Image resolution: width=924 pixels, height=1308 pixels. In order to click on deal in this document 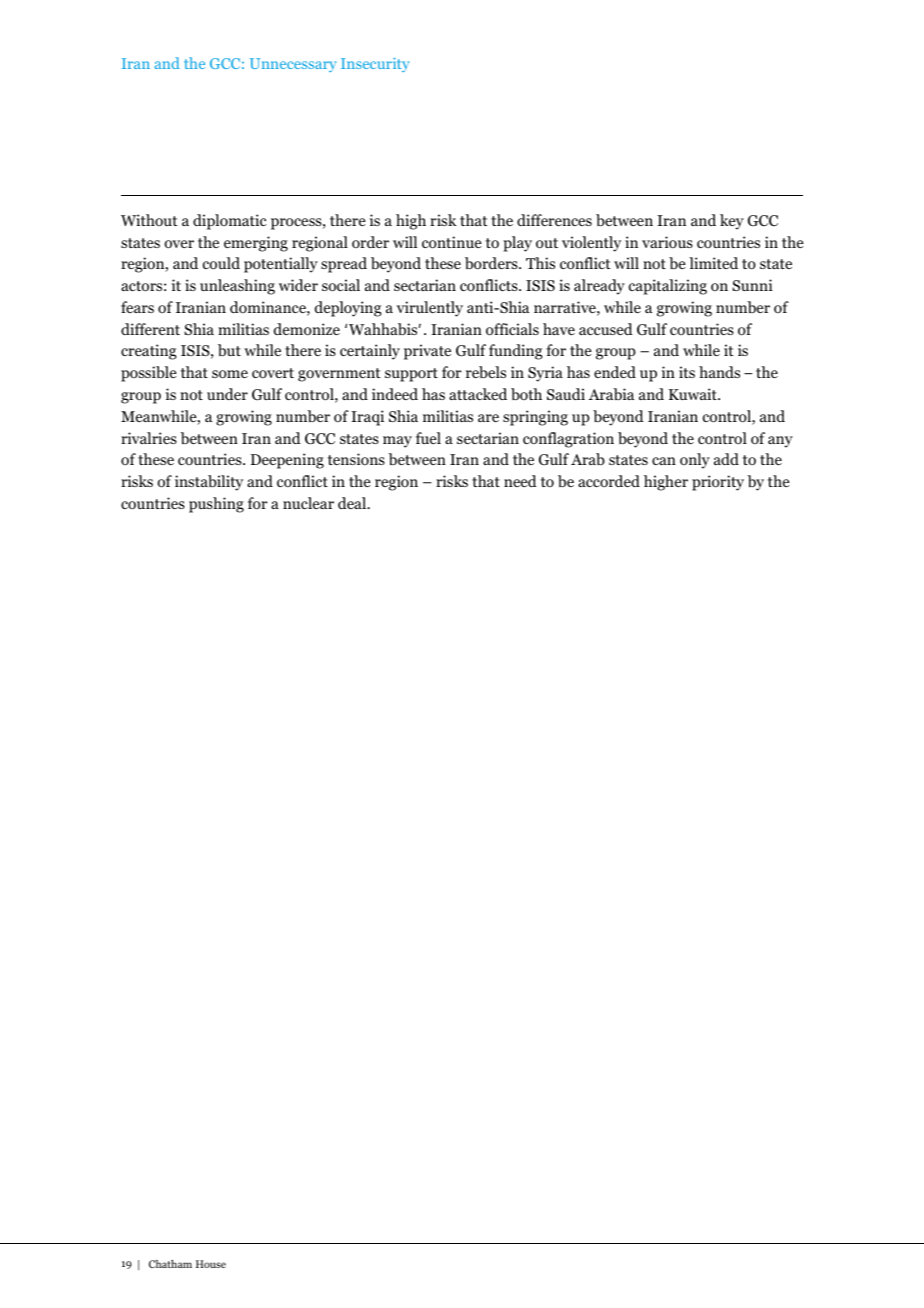, I will do `click(353, 503)`.
